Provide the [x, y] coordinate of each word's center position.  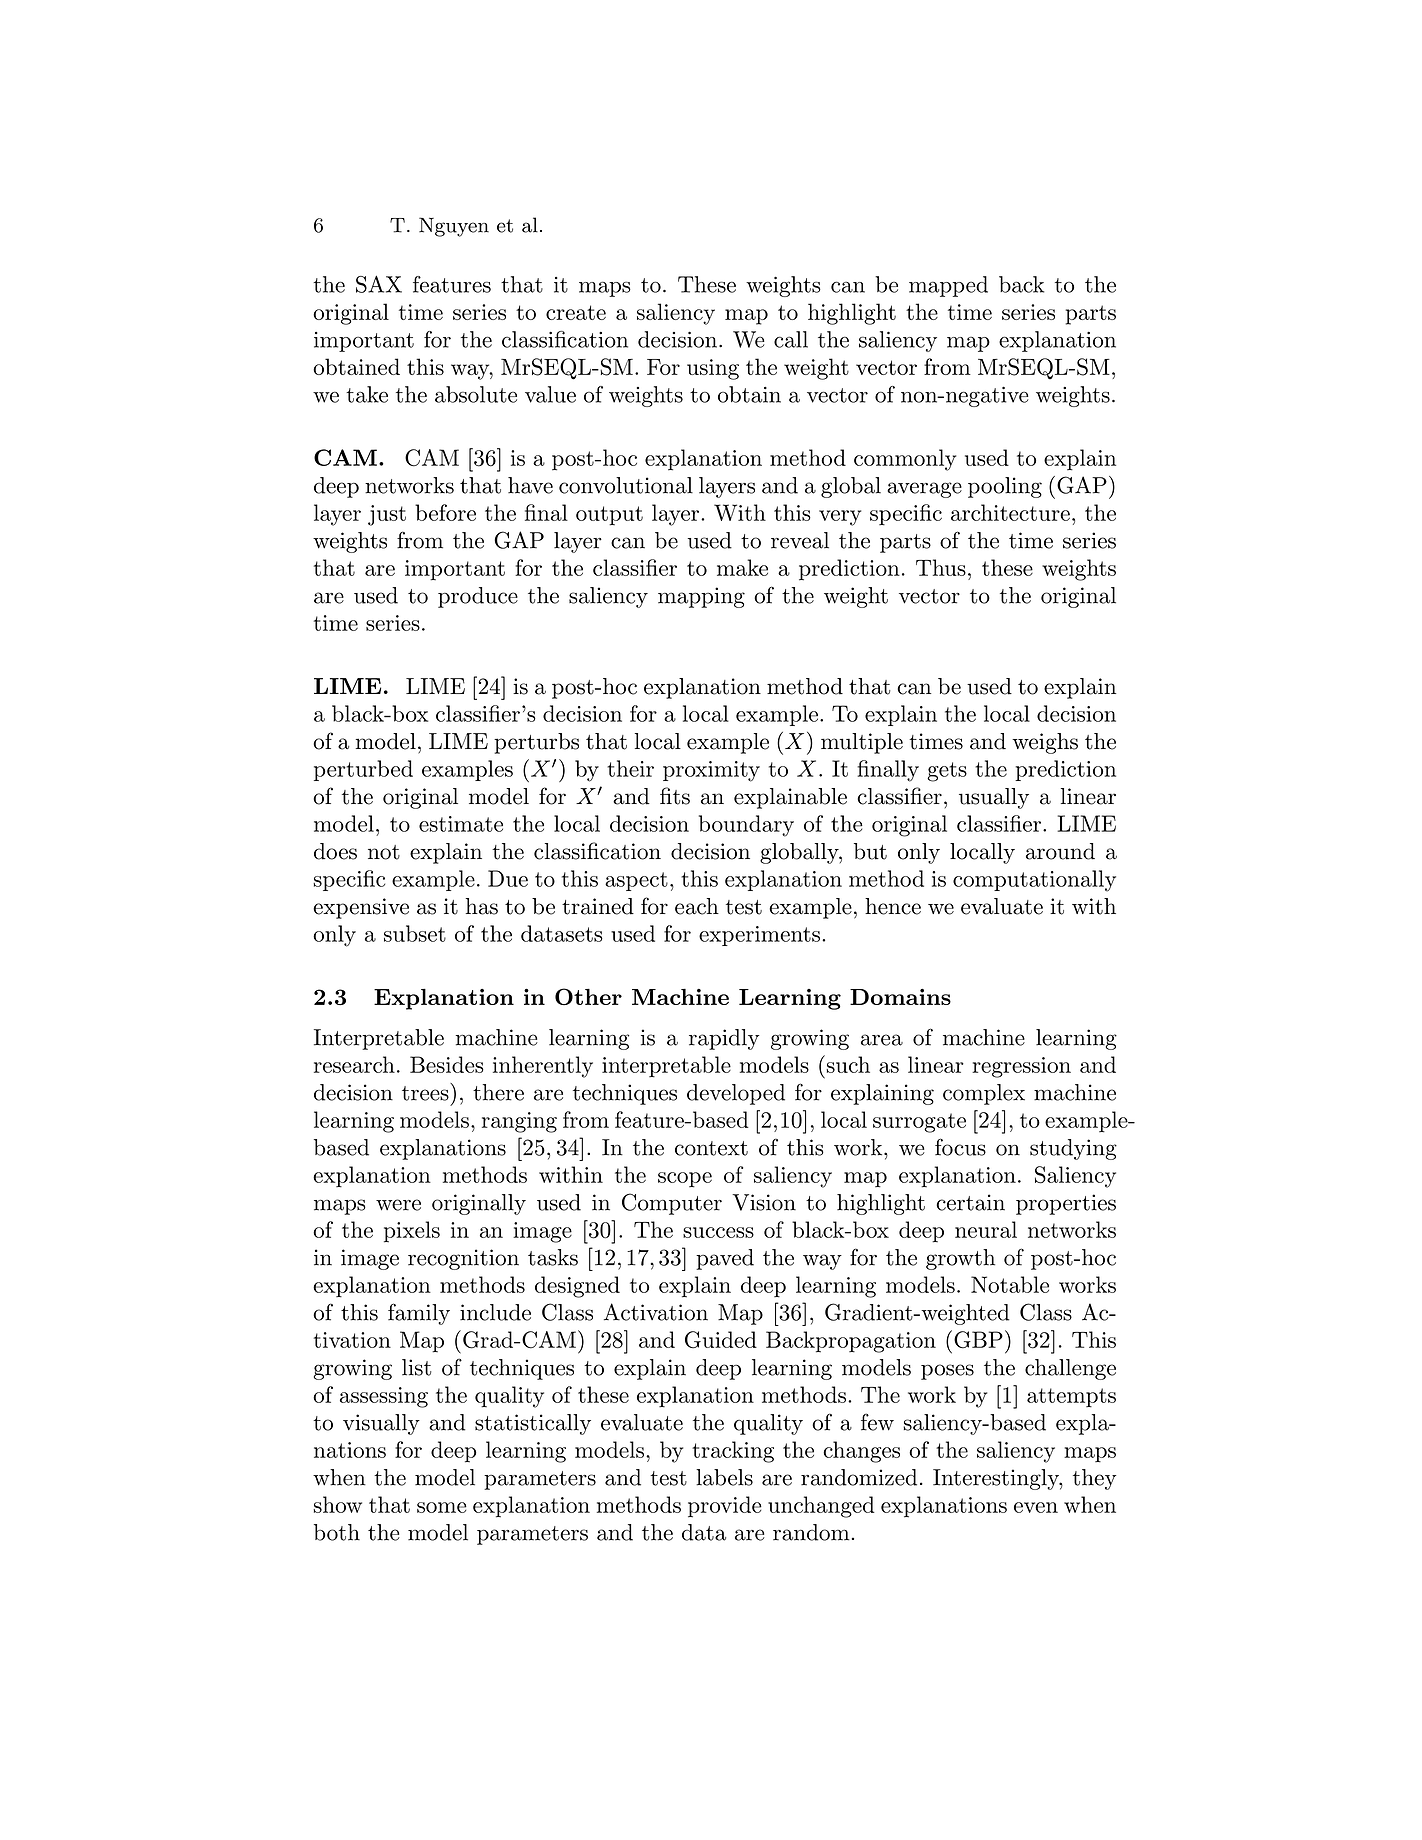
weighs [1045, 743]
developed [736, 1094]
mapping [701, 597]
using [713, 369]
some [442, 1507]
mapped [948, 286]
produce [478, 597]
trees [426, 1092]
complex [984, 1094]
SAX [379, 284]
